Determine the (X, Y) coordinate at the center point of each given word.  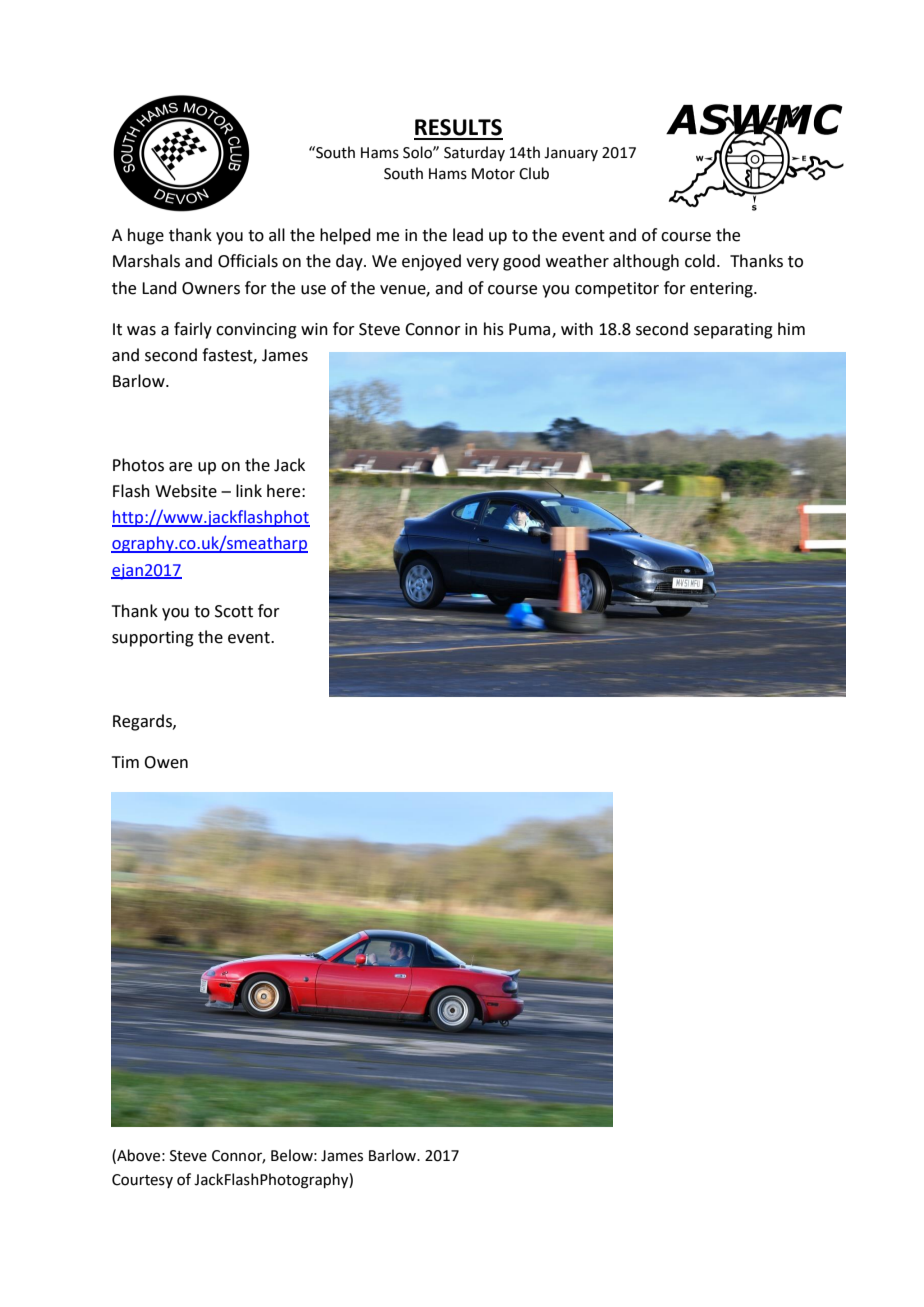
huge (146, 236)
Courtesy (142, 1181)
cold (700, 261)
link (249, 490)
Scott (234, 611)
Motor (493, 174)
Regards (143, 722)
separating (733, 331)
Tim (125, 762)
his (494, 329)
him (791, 328)
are (180, 467)
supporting (153, 639)
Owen (166, 762)
